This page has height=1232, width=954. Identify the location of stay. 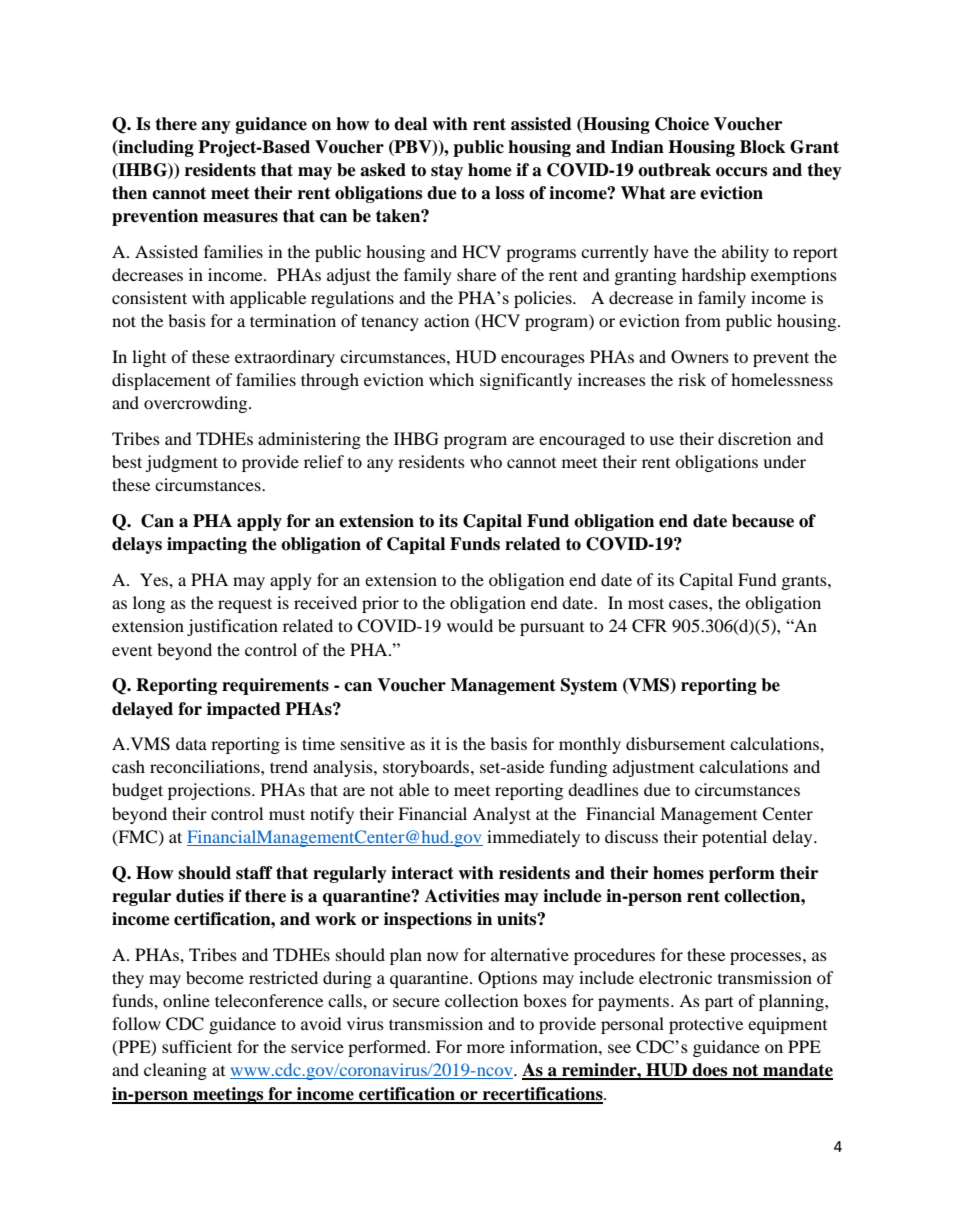
(447, 172).
